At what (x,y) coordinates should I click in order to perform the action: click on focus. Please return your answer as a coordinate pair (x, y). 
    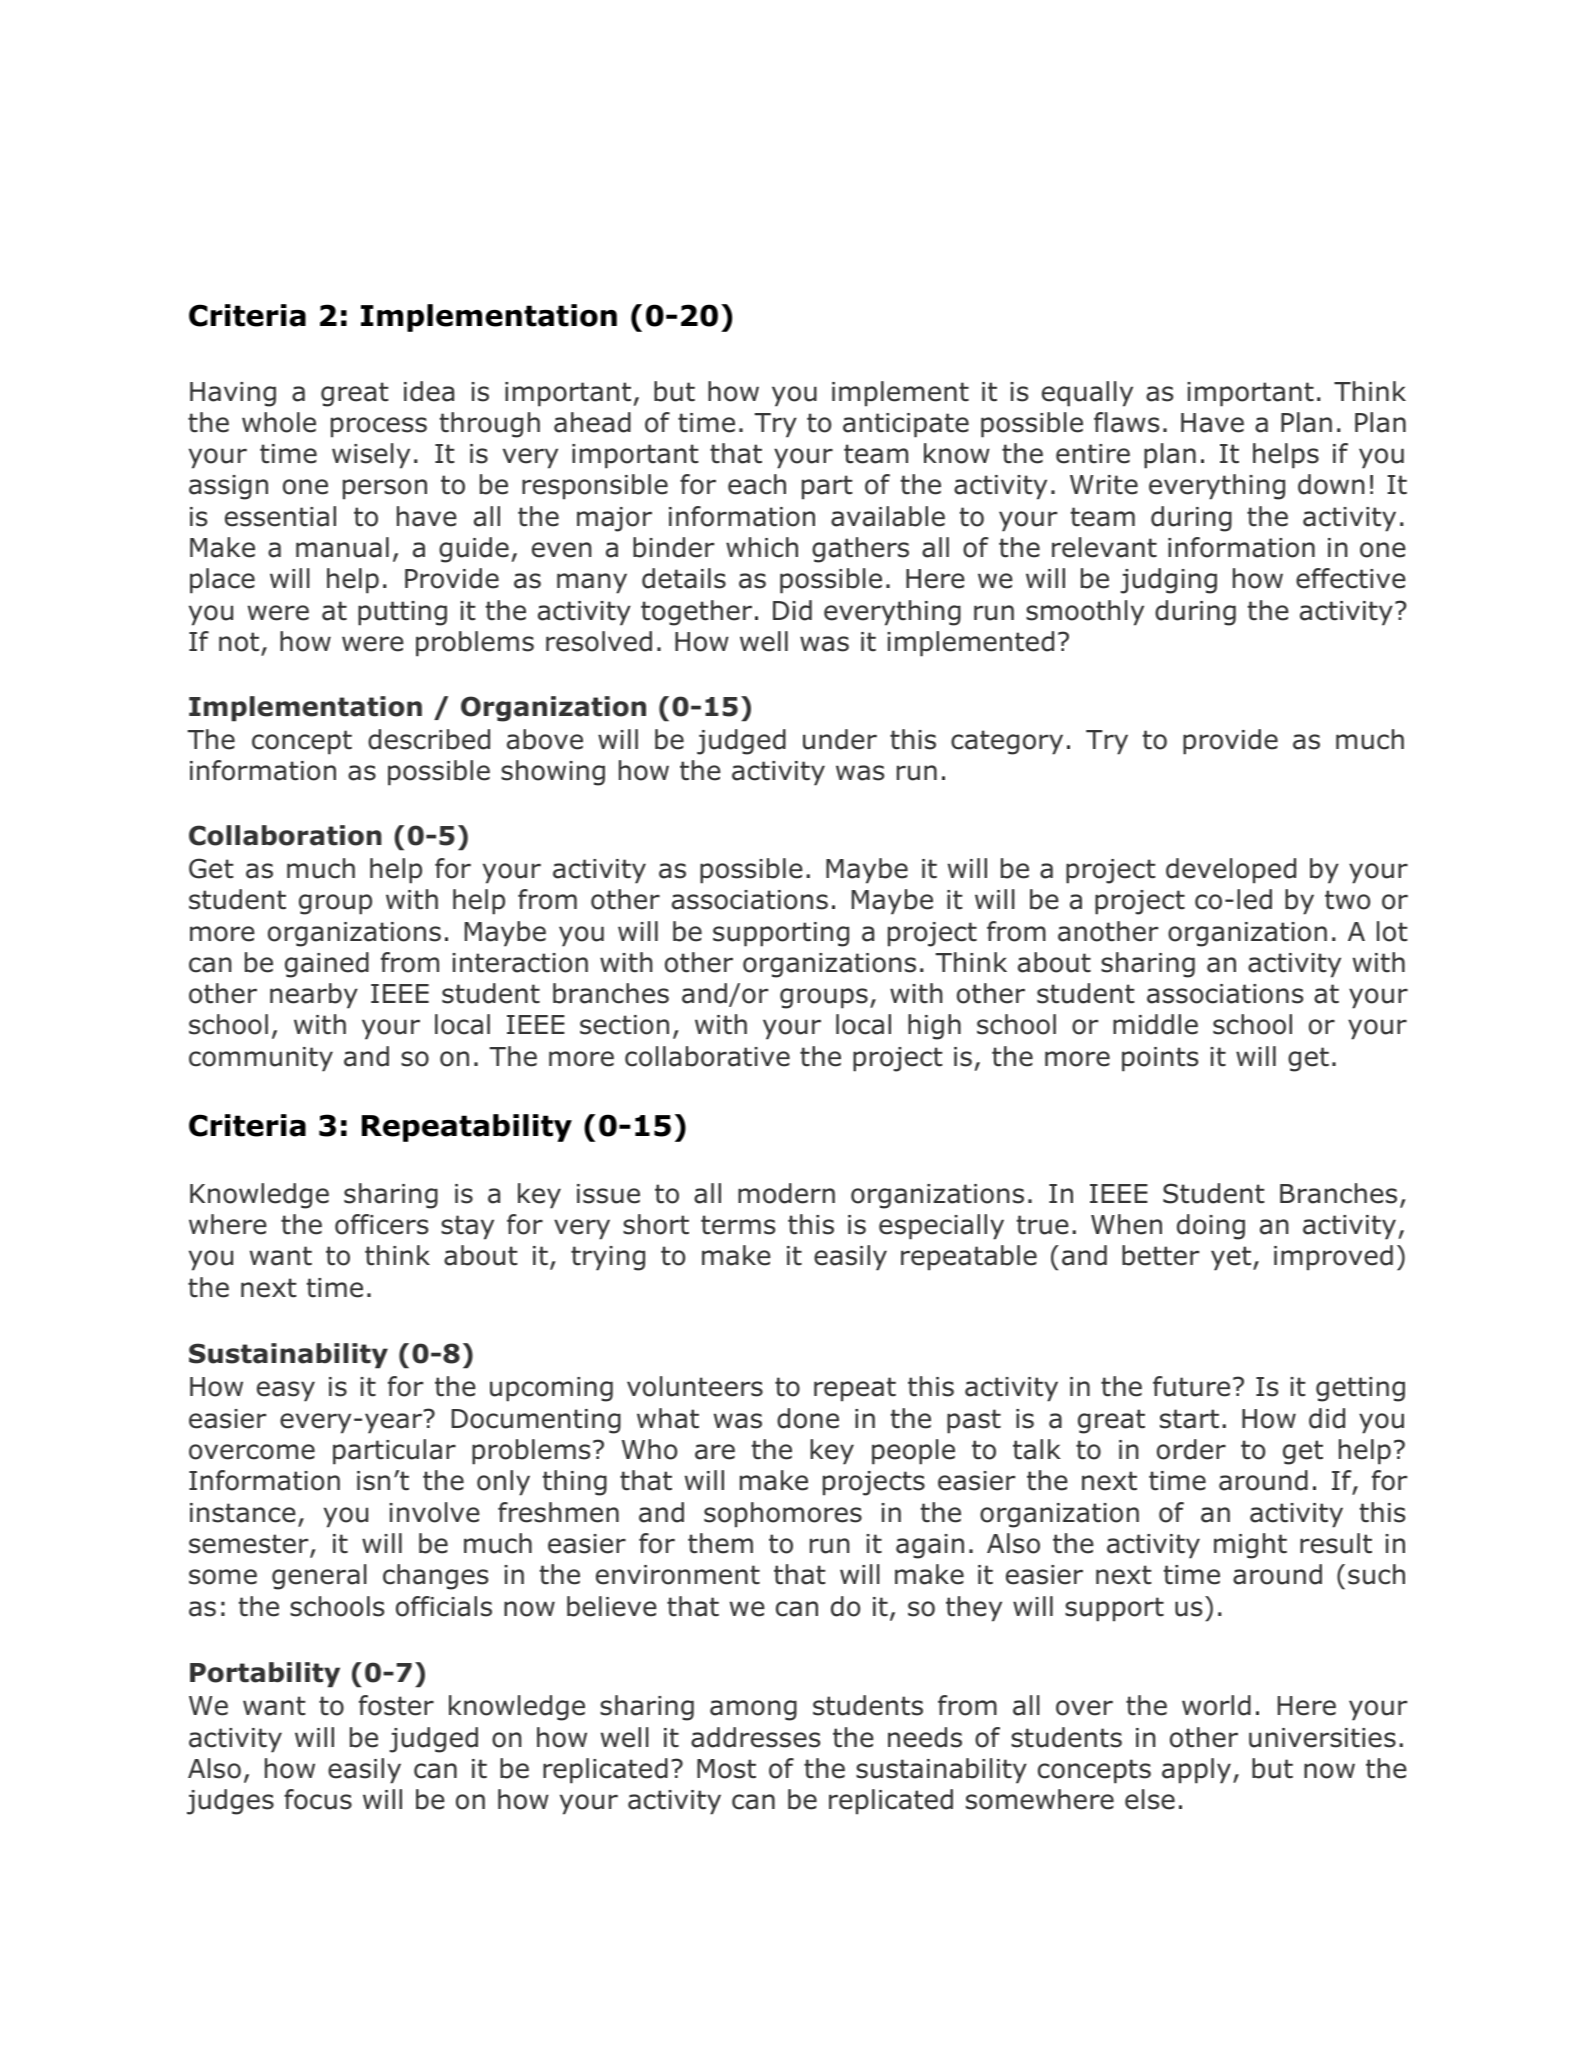
    Looking at the image, I should click on (318, 1799).
